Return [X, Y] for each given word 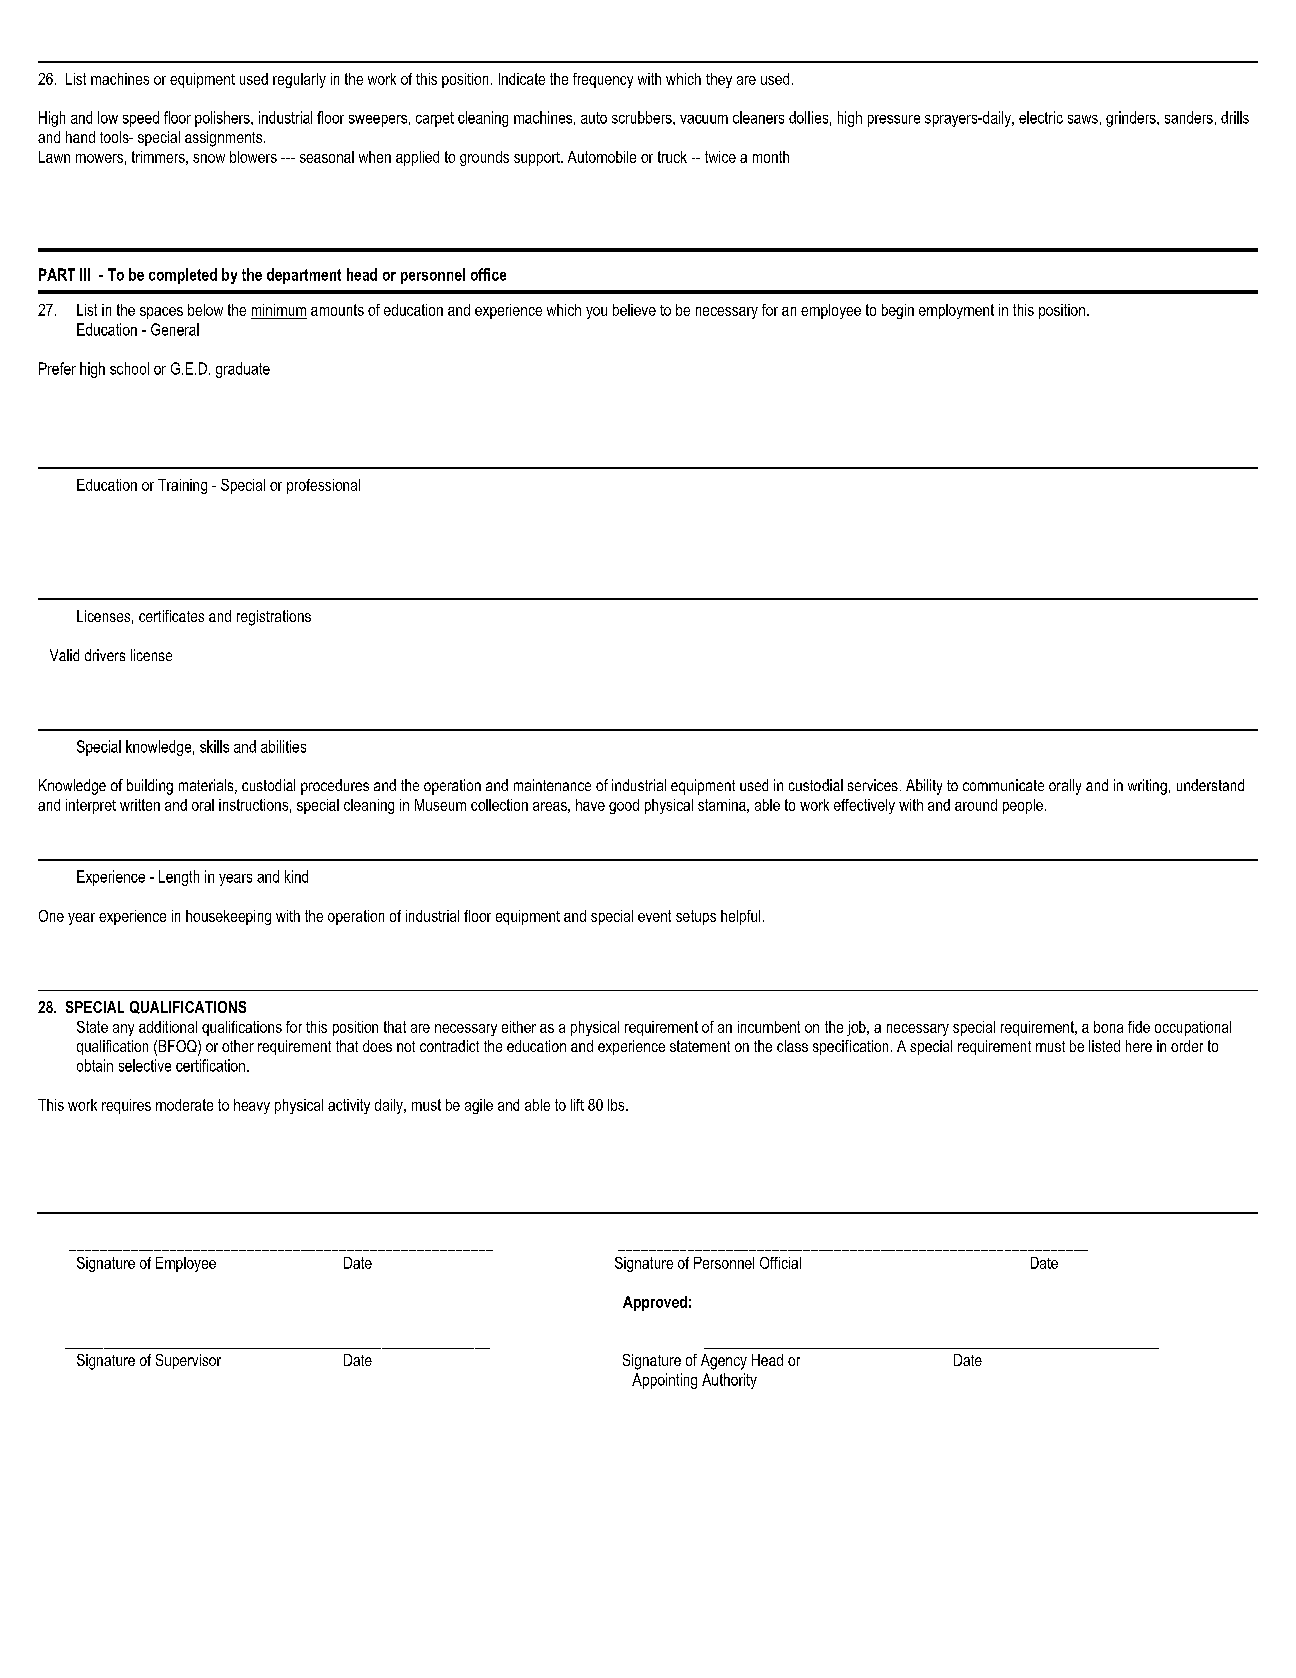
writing [1147, 787]
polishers [223, 119]
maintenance [552, 785]
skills [214, 746]
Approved [655, 1303]
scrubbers [643, 117]
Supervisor [188, 1361]
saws [1083, 119]
